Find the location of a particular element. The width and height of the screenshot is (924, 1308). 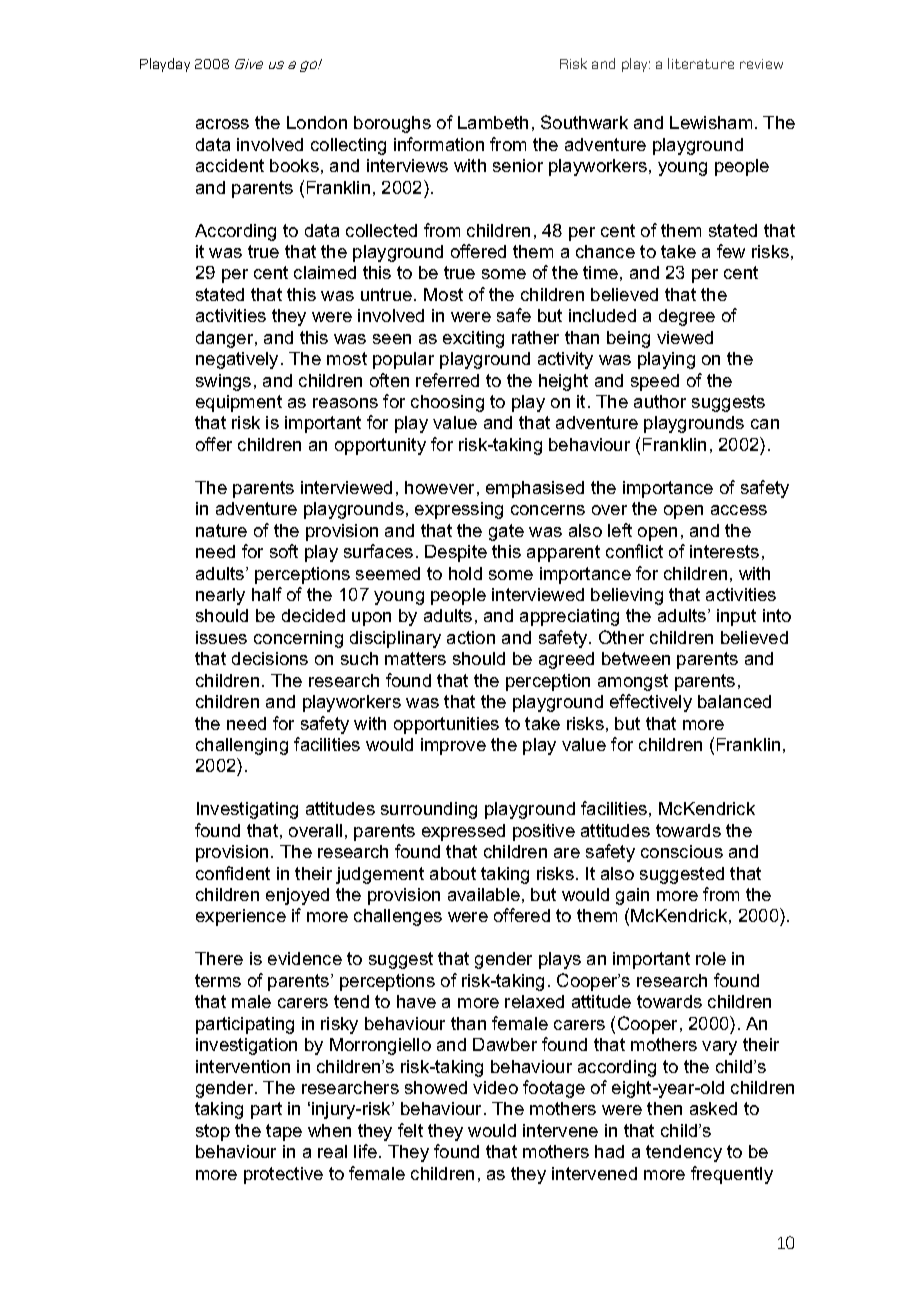

equipment is located at coordinates (239, 403).
